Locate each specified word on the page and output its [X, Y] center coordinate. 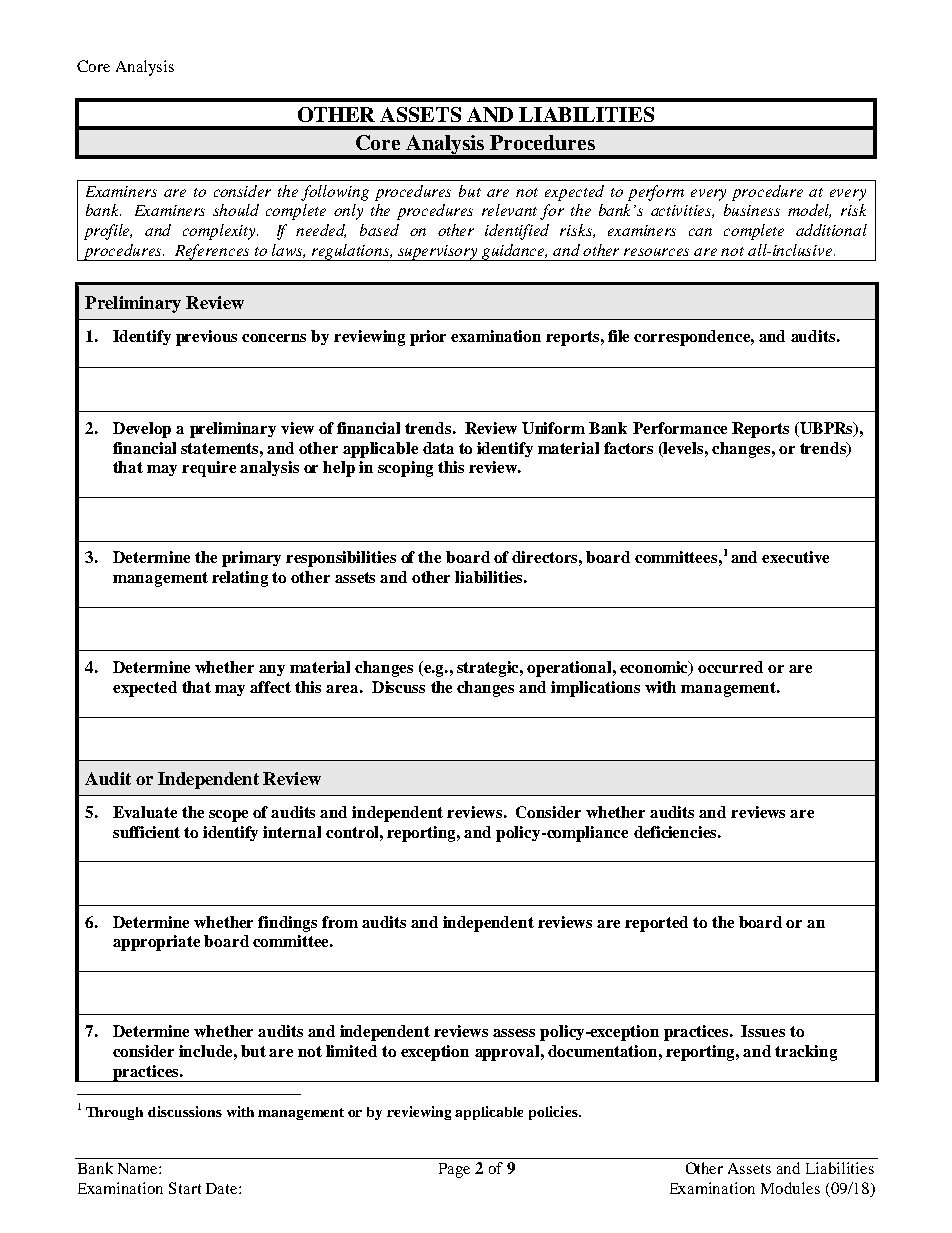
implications [595, 689]
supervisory [438, 253]
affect [270, 687]
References [212, 252]
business [752, 210]
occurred [730, 667]
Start [185, 1188]
